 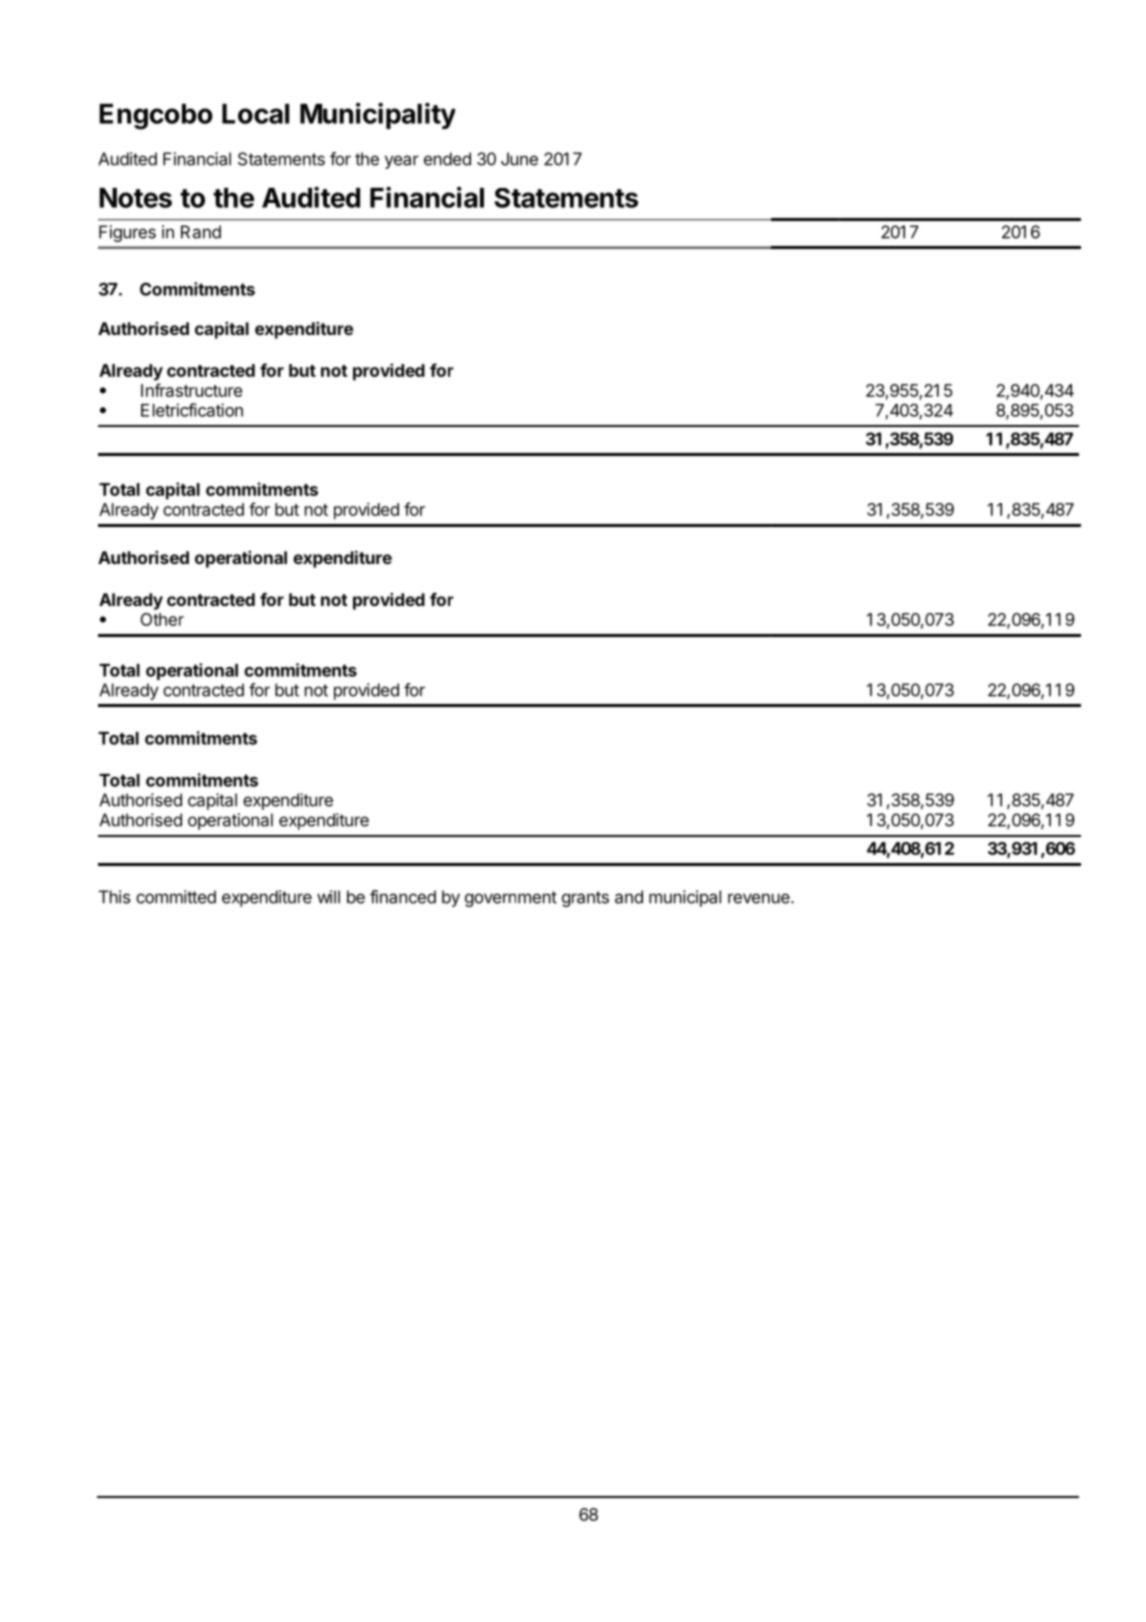 What do you see at coordinates (191, 390) in the image?
I see `Infrastructure` at bounding box center [191, 390].
